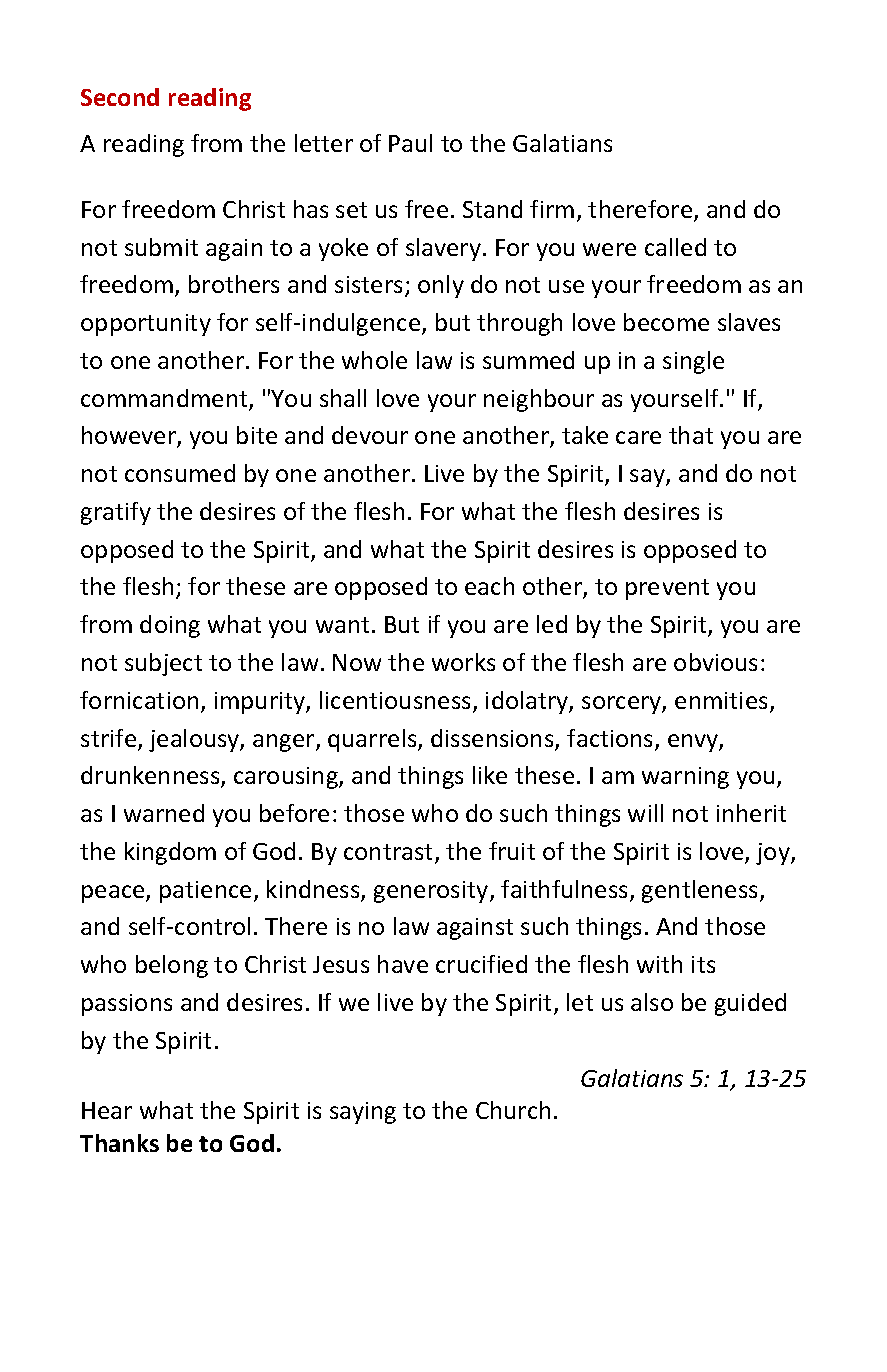 The image size is (887, 1372). Describe the element at coordinates (119, 1143) in the image. I see `Thanks` at that location.
